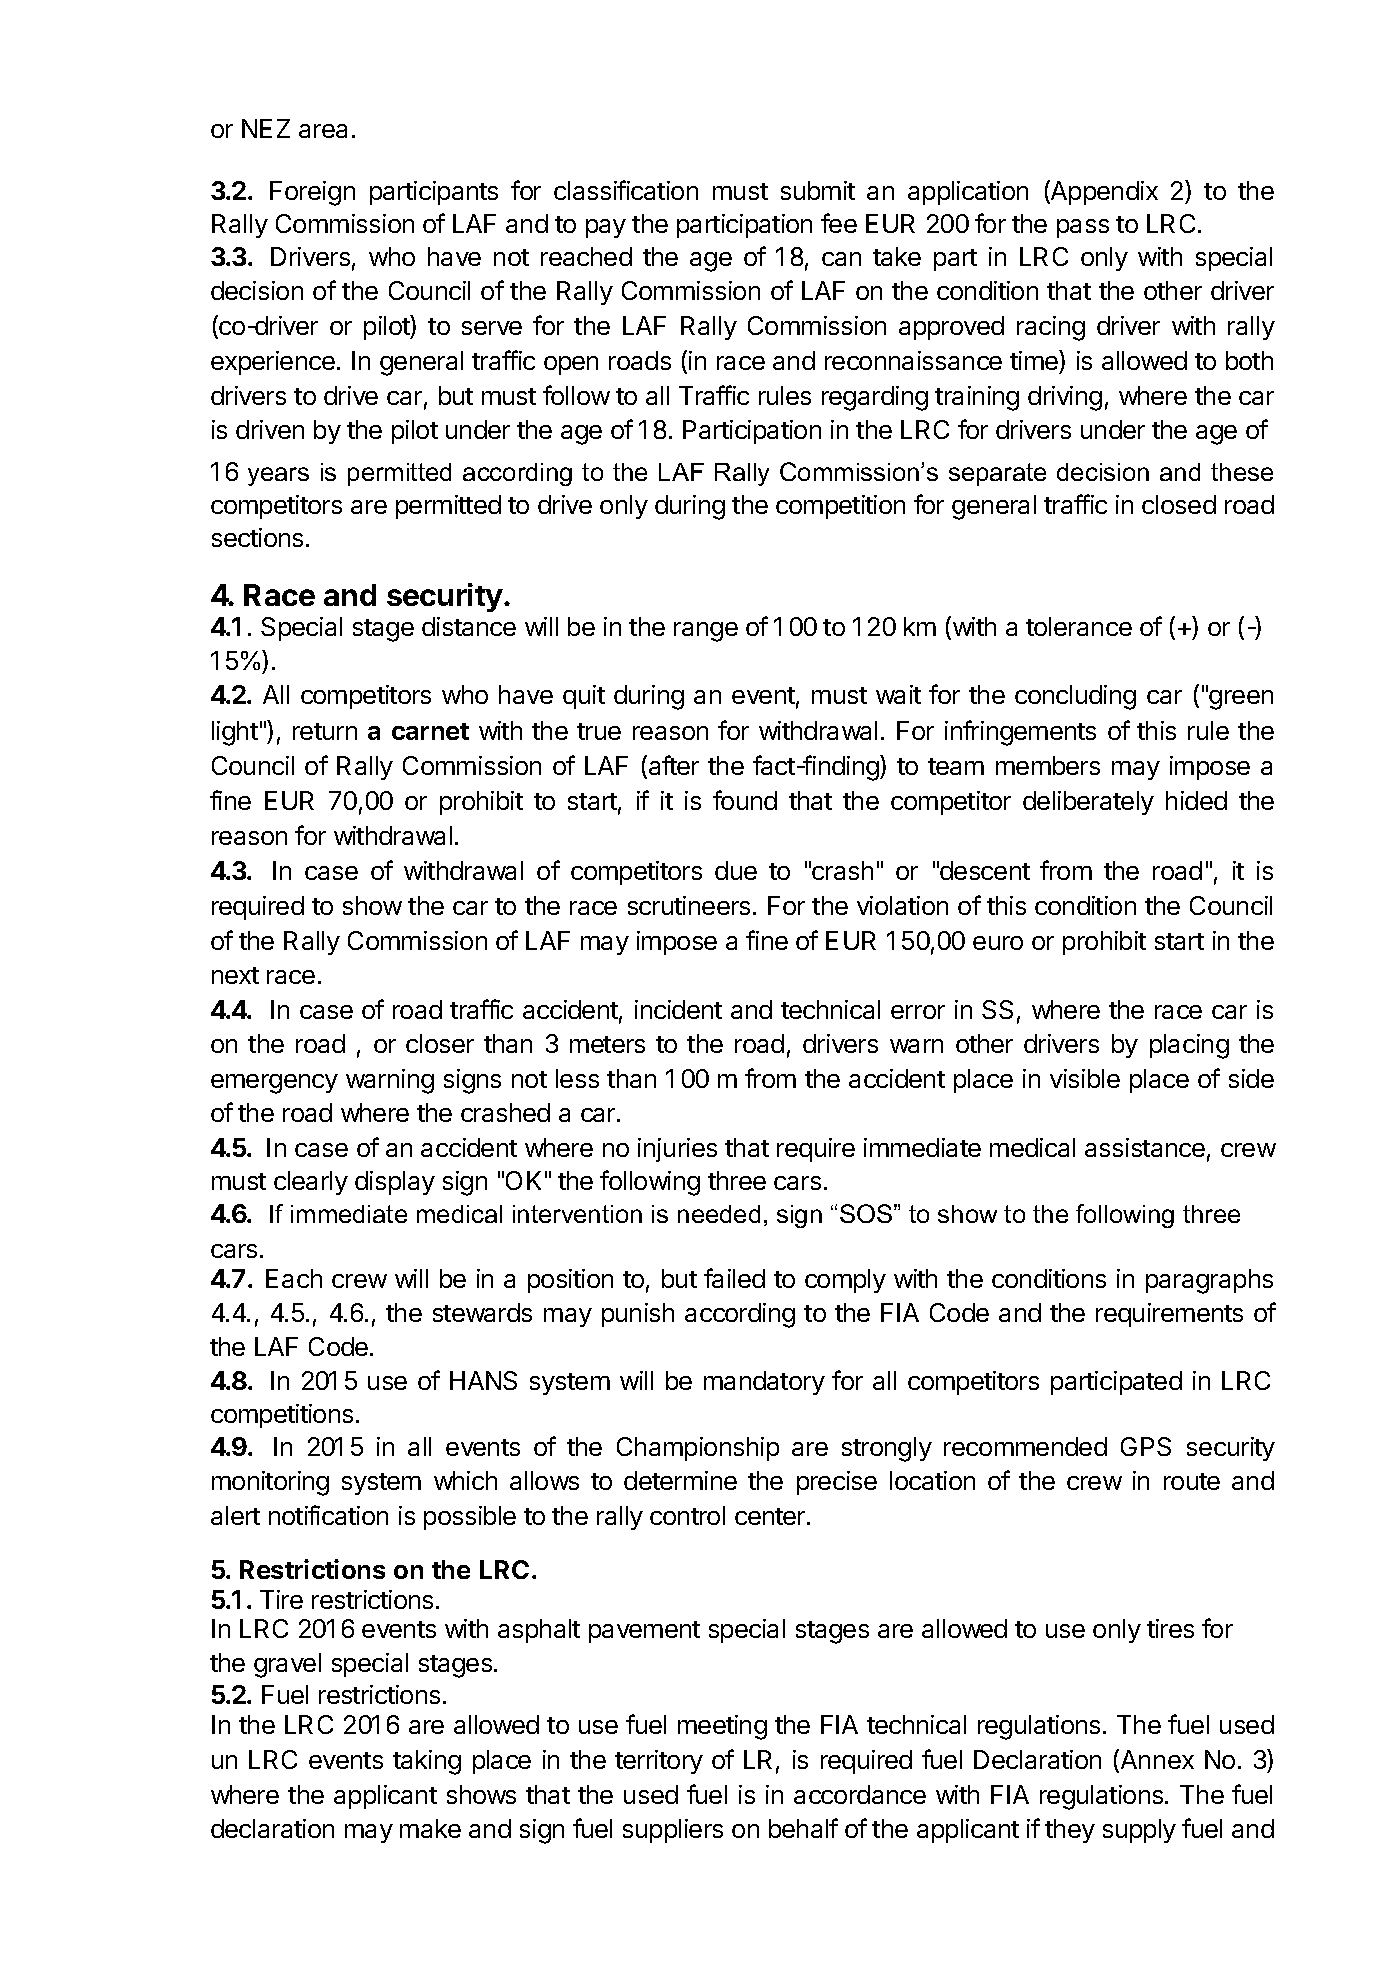 Image resolution: width=1389 pixels, height=1966 pixels. I want to click on placing, so click(1189, 1046).
